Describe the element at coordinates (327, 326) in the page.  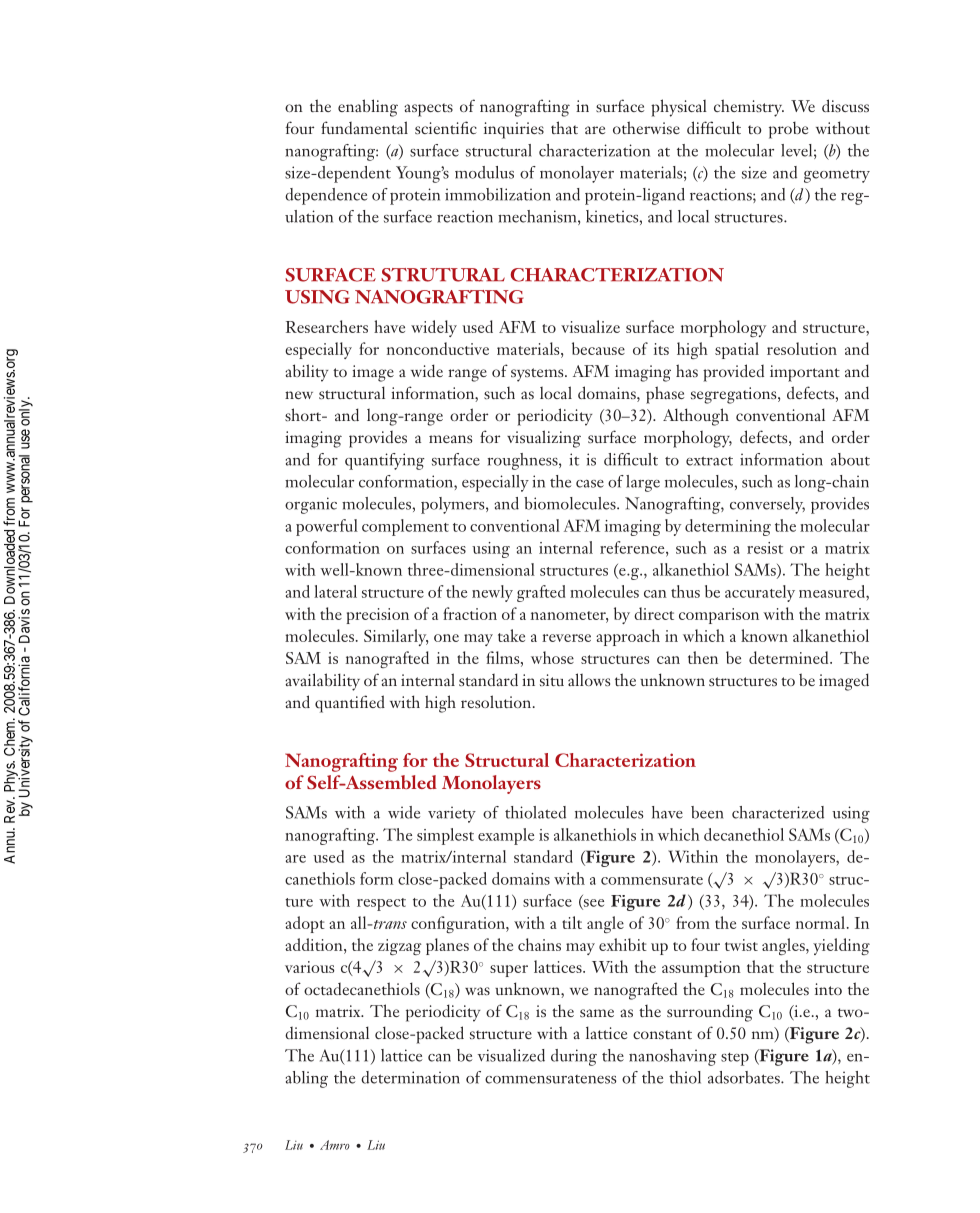
I see `Researchers` at that location.
